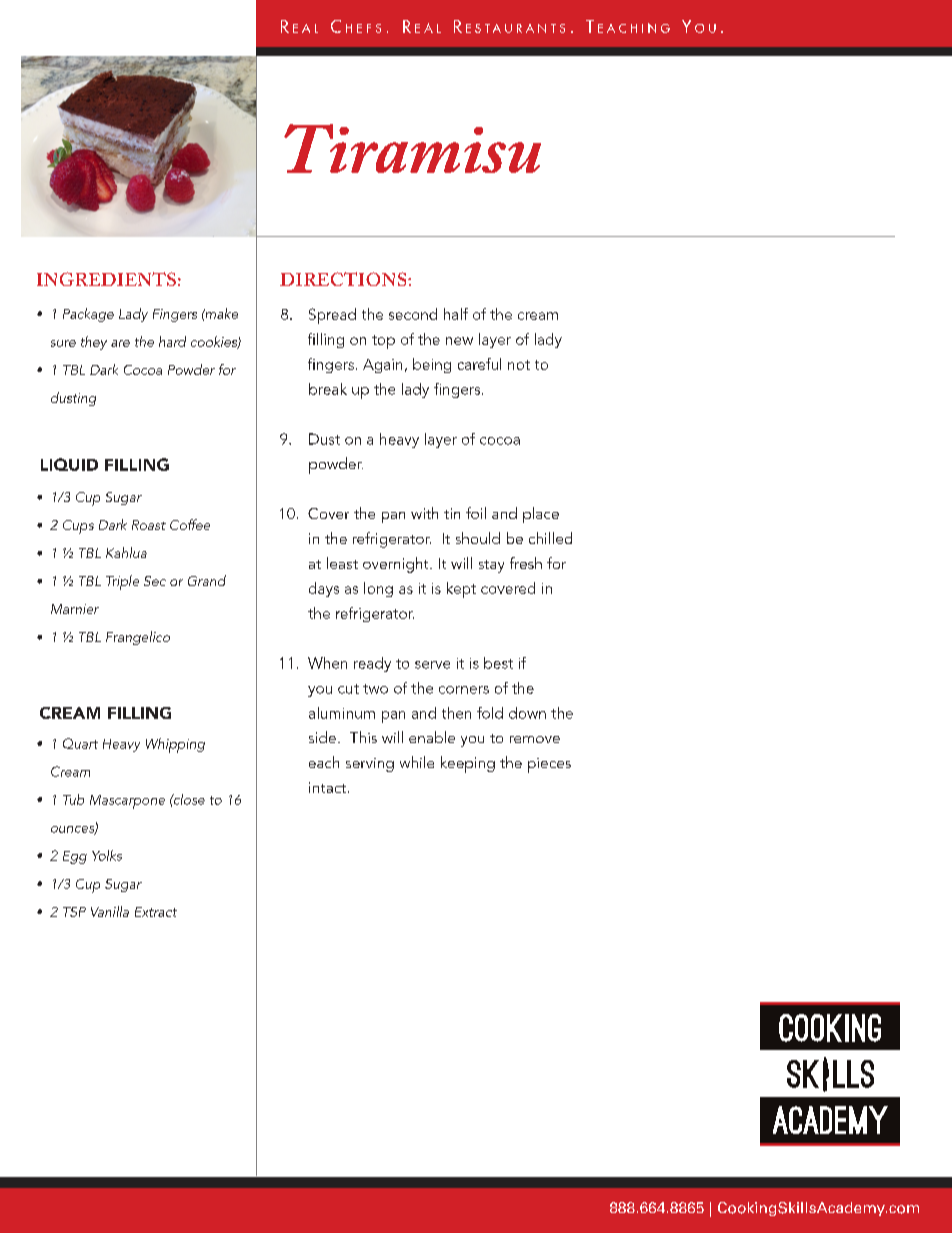  I want to click on Triple, so click(122, 582).
